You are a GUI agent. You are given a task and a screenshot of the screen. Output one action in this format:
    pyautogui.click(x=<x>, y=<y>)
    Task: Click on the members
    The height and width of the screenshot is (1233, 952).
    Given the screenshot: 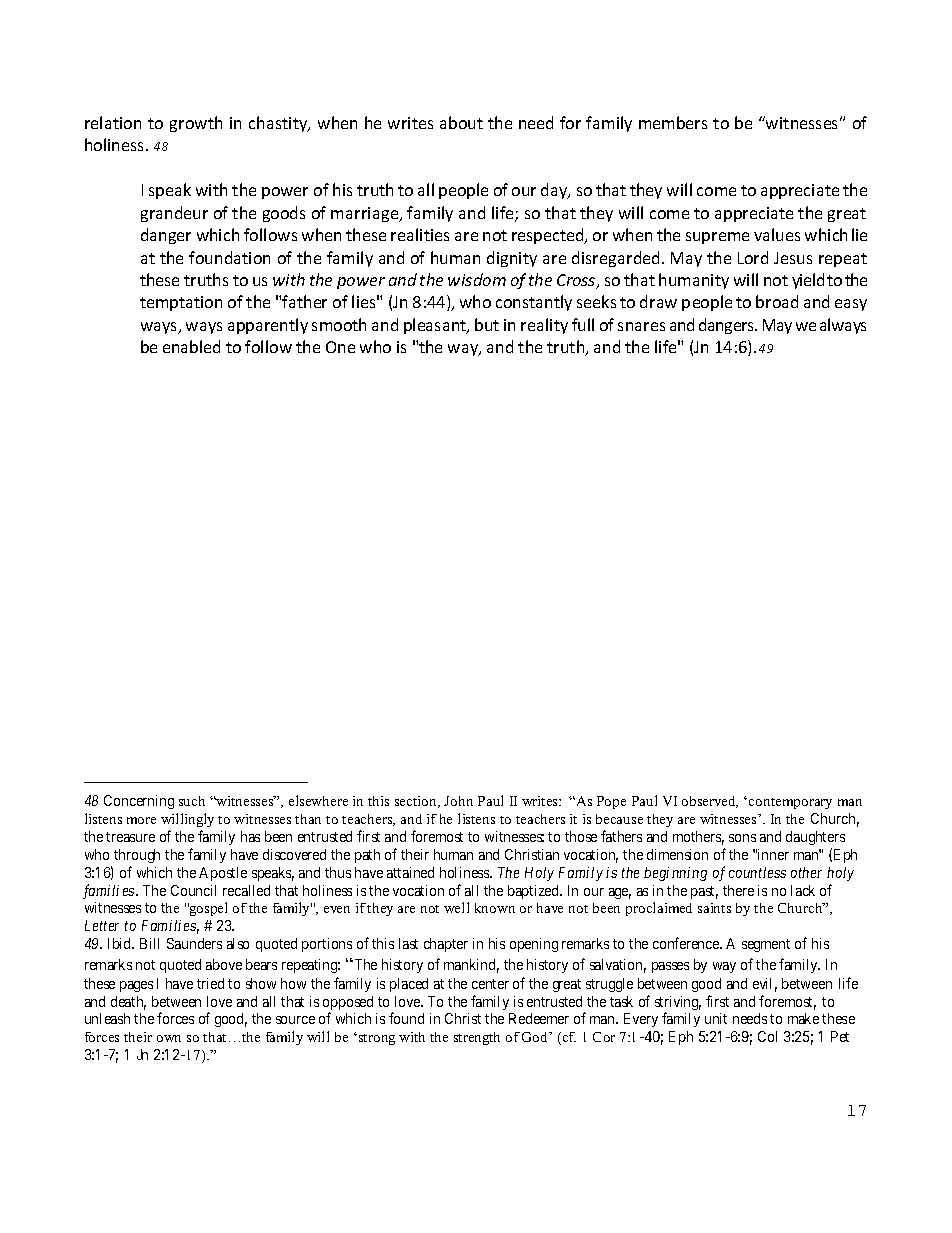 What is the action you would take?
    pyautogui.click(x=673, y=122)
